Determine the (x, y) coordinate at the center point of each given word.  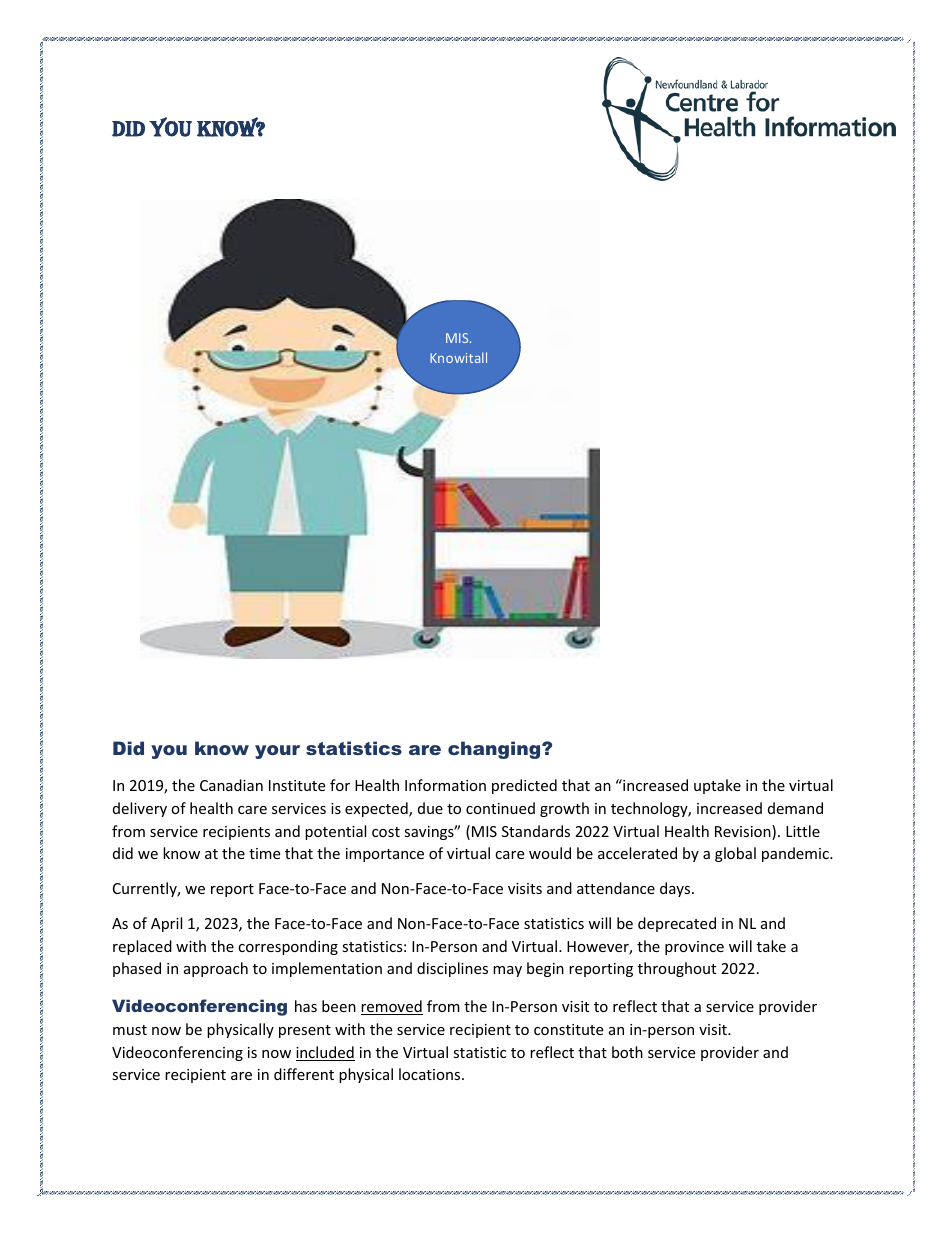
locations (431, 1074)
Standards (536, 831)
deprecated (677, 924)
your (277, 752)
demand (795, 808)
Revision (744, 832)
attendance (616, 888)
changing (495, 750)
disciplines (452, 969)
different (304, 1074)
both (627, 1052)
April (166, 924)
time (264, 853)
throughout (677, 969)
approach (216, 969)
